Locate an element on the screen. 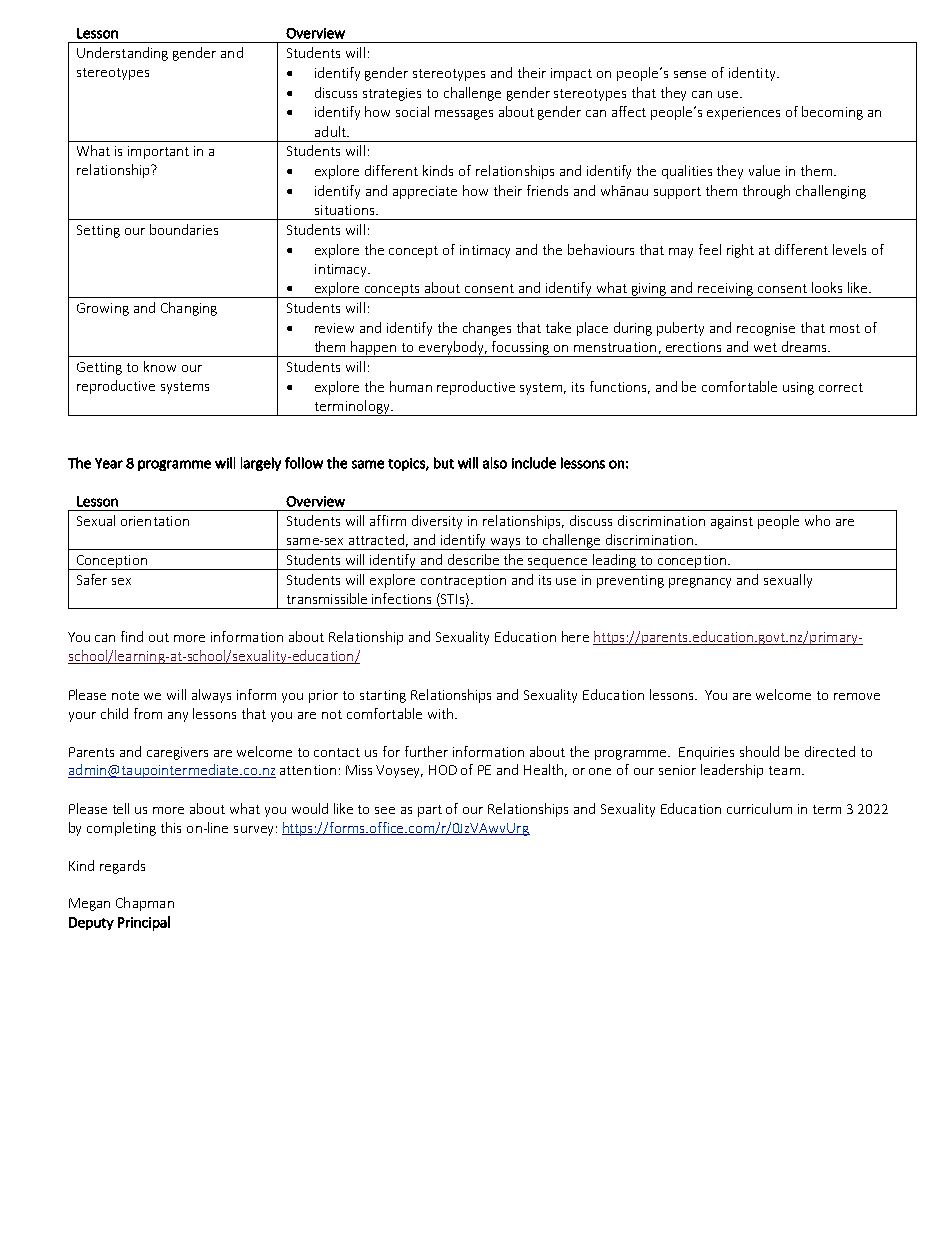 The width and height of the screenshot is (952, 1233). contraception is located at coordinates (463, 581).
